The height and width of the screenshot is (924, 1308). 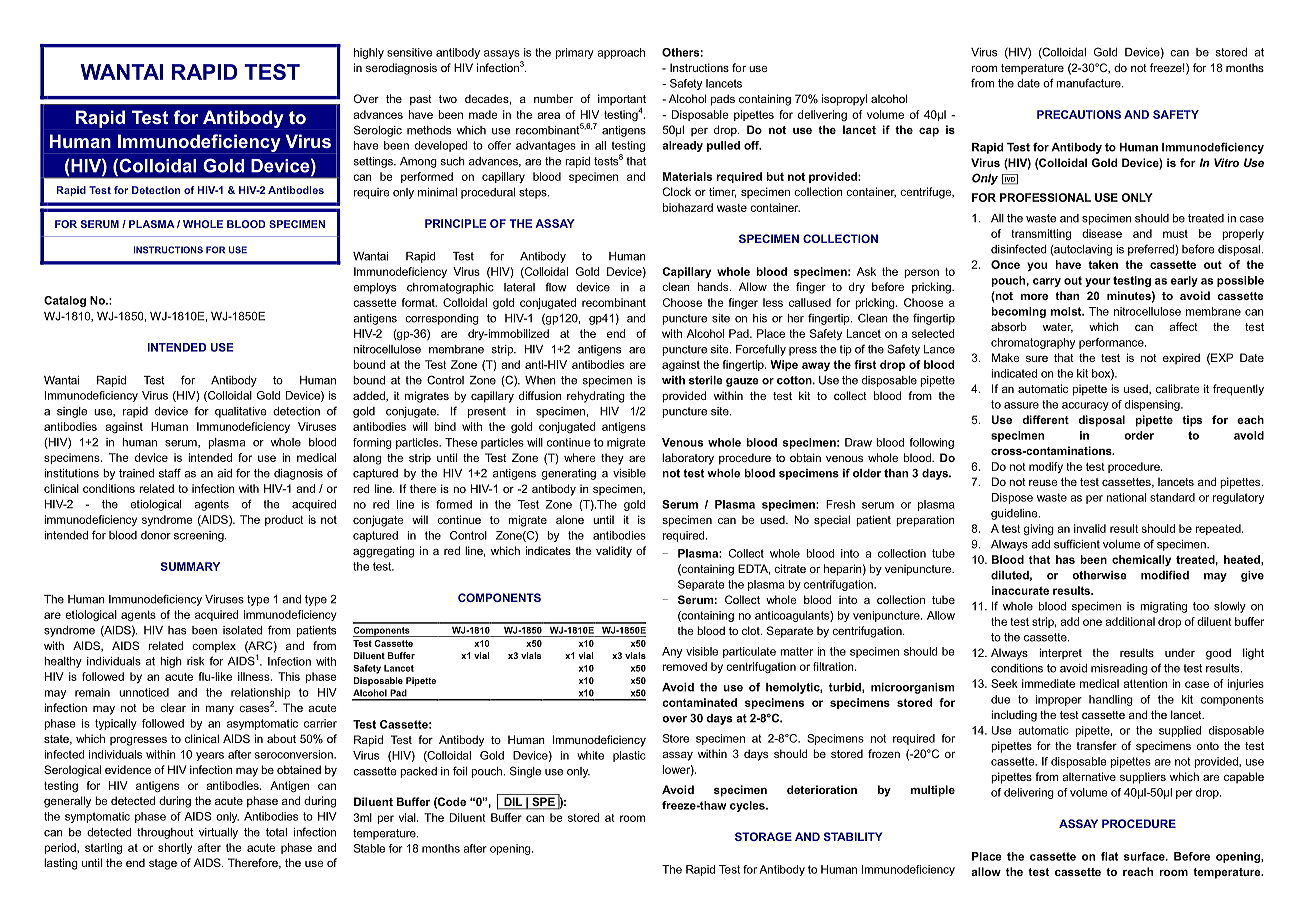 I want to click on sensitive, so click(x=409, y=52).
